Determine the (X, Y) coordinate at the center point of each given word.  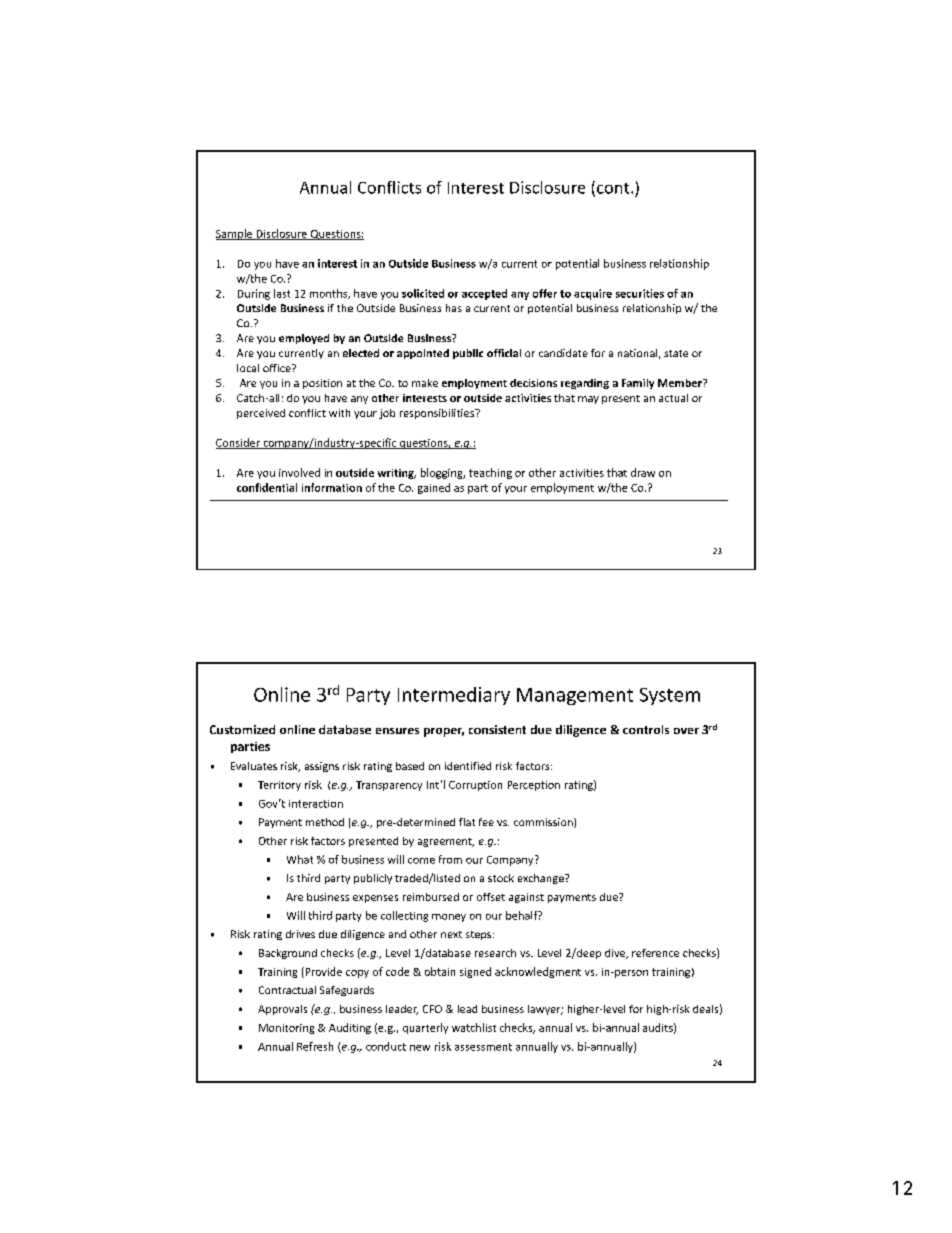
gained (434, 488)
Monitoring (286, 1029)
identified (468, 766)
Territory (279, 786)
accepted (484, 294)
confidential (267, 487)
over (686, 731)
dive (616, 954)
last (282, 293)
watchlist (474, 1027)
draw (643, 472)
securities (640, 293)
